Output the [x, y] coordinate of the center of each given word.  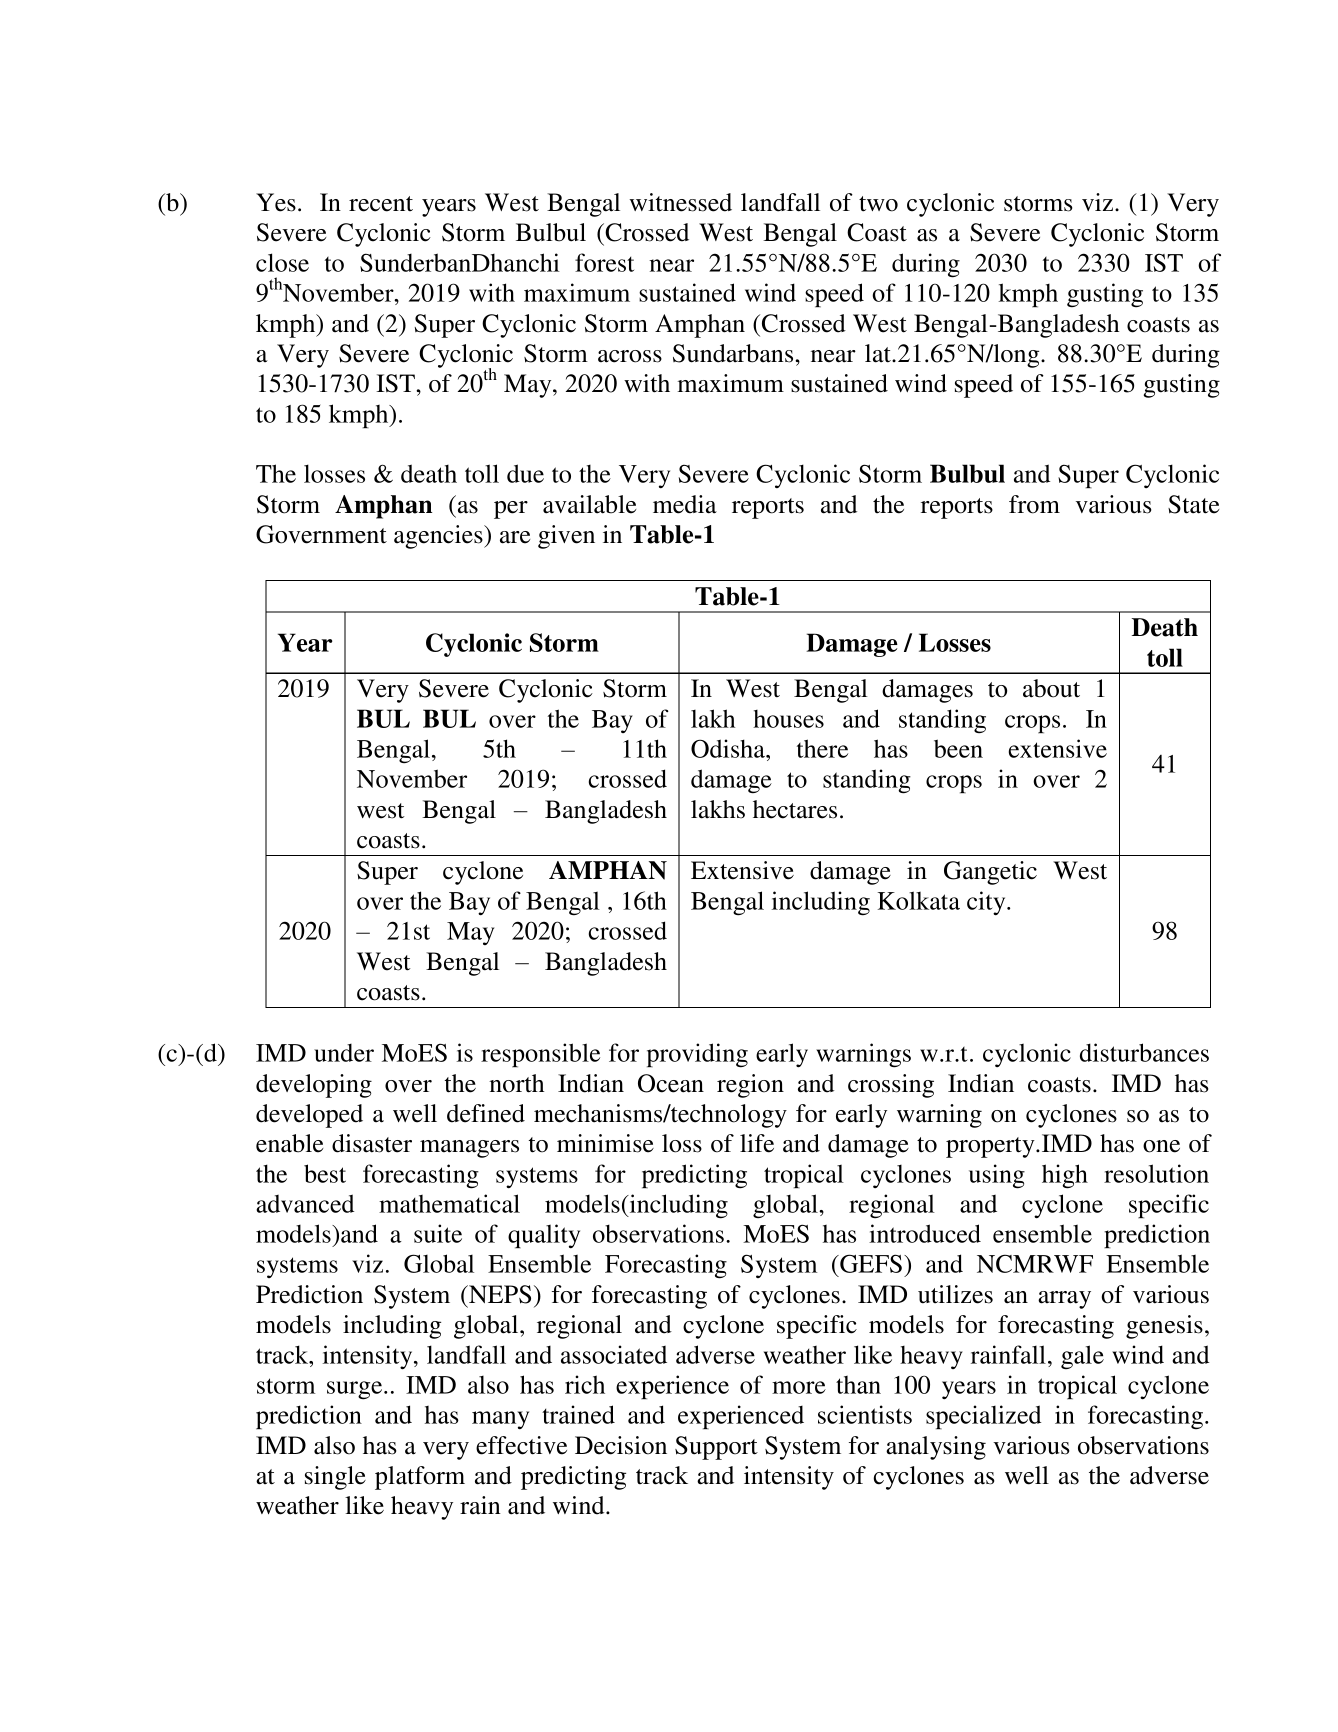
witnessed [680, 202]
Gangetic [990, 873]
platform [420, 1478]
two [878, 204]
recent [381, 204]
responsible [540, 1055]
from [1034, 504]
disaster [372, 1143]
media [685, 504]
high [1065, 1176]
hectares [795, 809]
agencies [439, 537]
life [757, 1143]
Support [716, 1448]
